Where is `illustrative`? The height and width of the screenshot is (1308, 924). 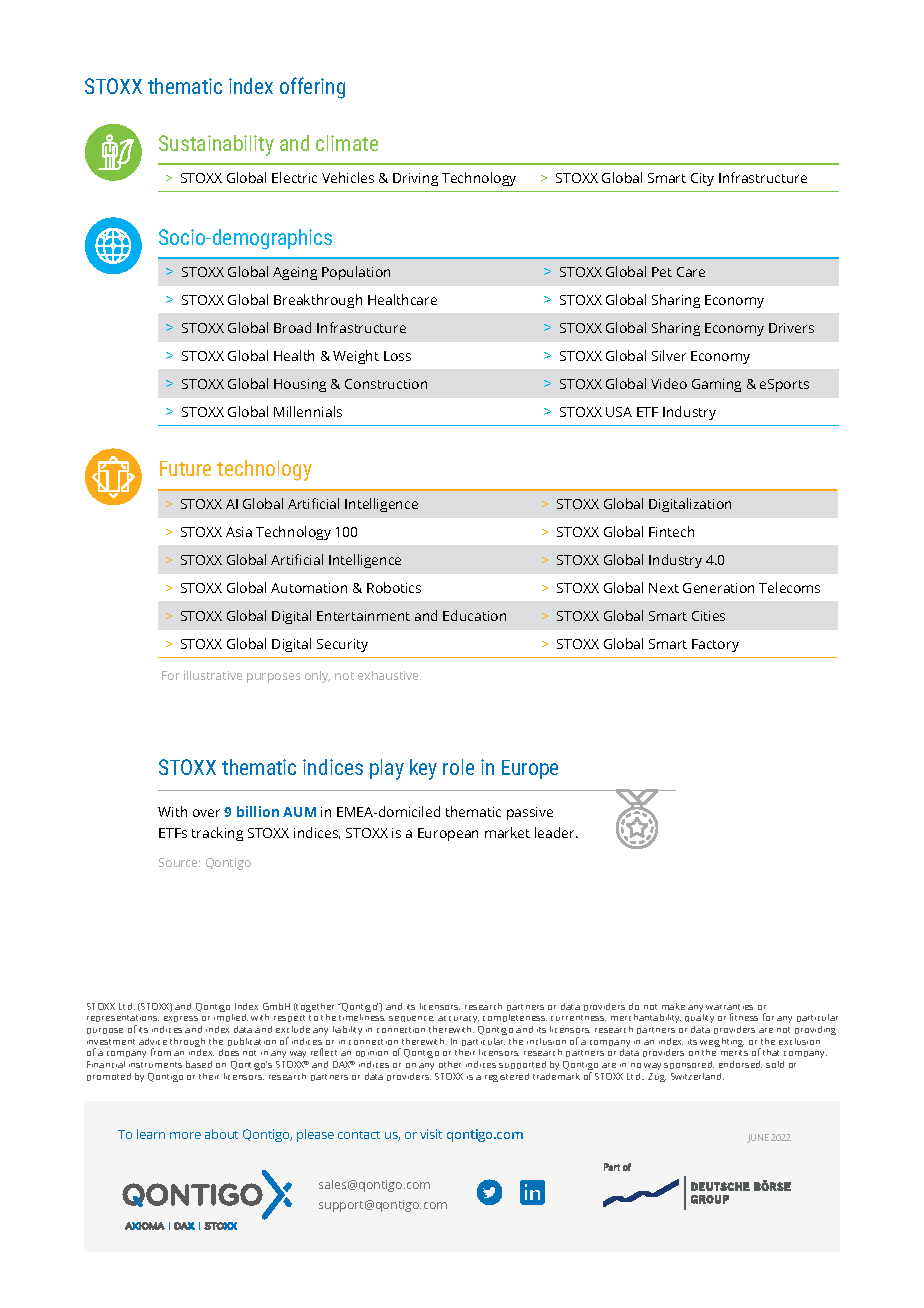
illustrative is located at coordinates (213, 675).
